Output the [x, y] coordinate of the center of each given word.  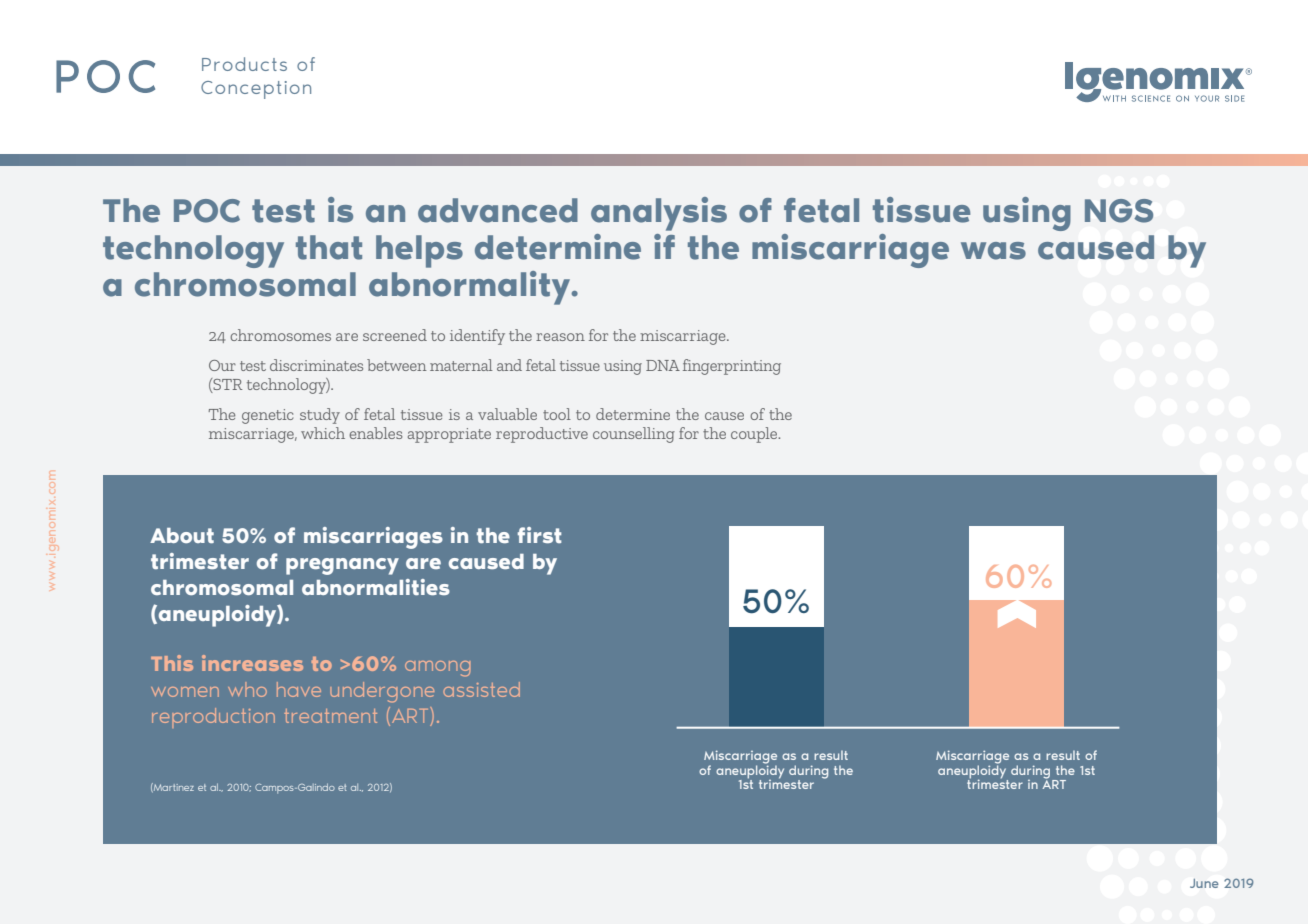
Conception [256, 90]
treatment [330, 716]
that [329, 247]
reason [560, 337]
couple [755, 435]
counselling [634, 435]
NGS [1119, 211]
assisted [481, 689]
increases [252, 663]
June [1204, 883]
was [993, 251]
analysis [659, 214]
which [323, 433]
